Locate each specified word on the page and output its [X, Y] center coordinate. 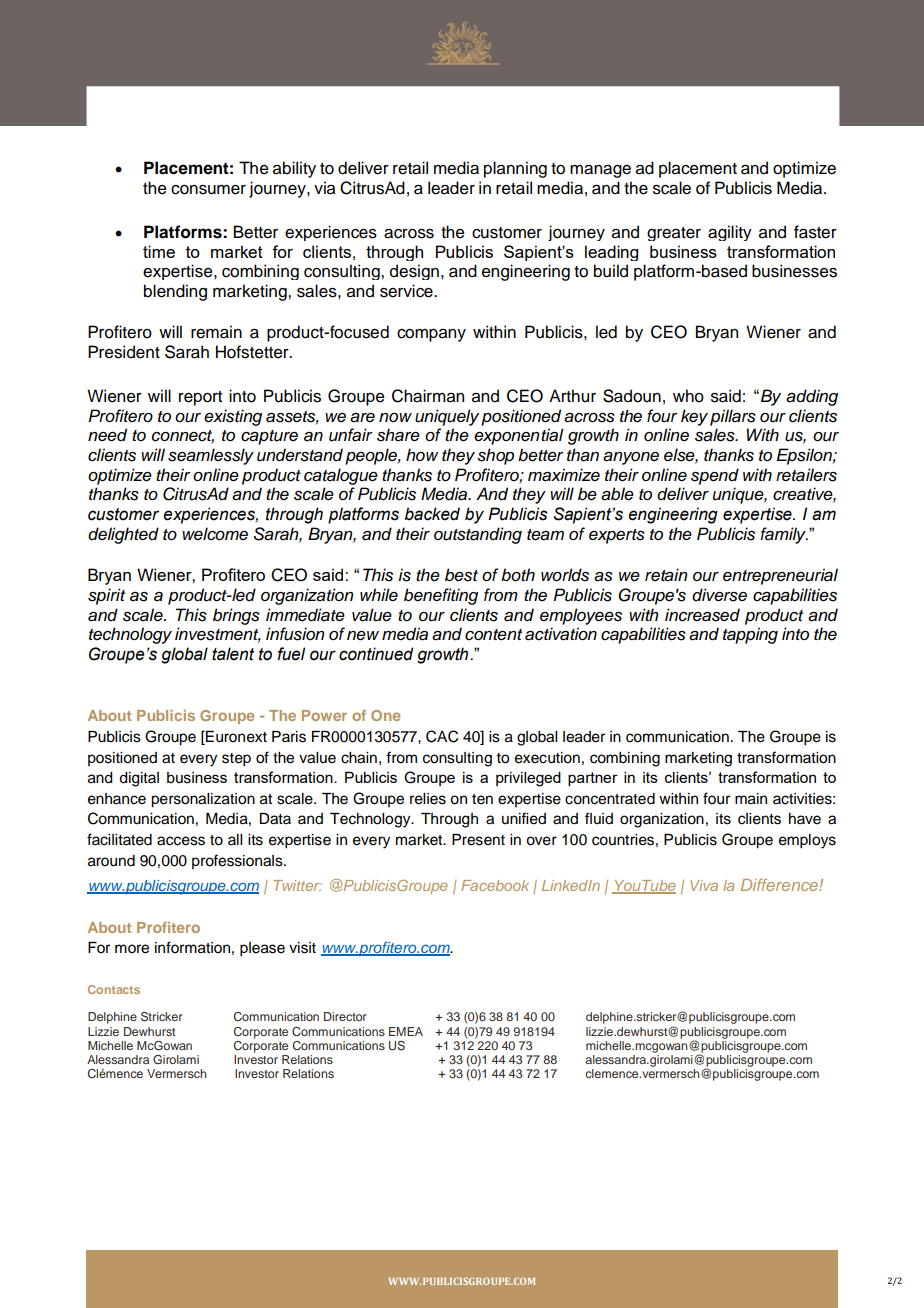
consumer [208, 190]
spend [715, 476]
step [236, 760]
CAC [442, 736]
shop [495, 456]
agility [730, 233]
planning [515, 169]
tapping [750, 635]
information [192, 947]
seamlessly [211, 456]
